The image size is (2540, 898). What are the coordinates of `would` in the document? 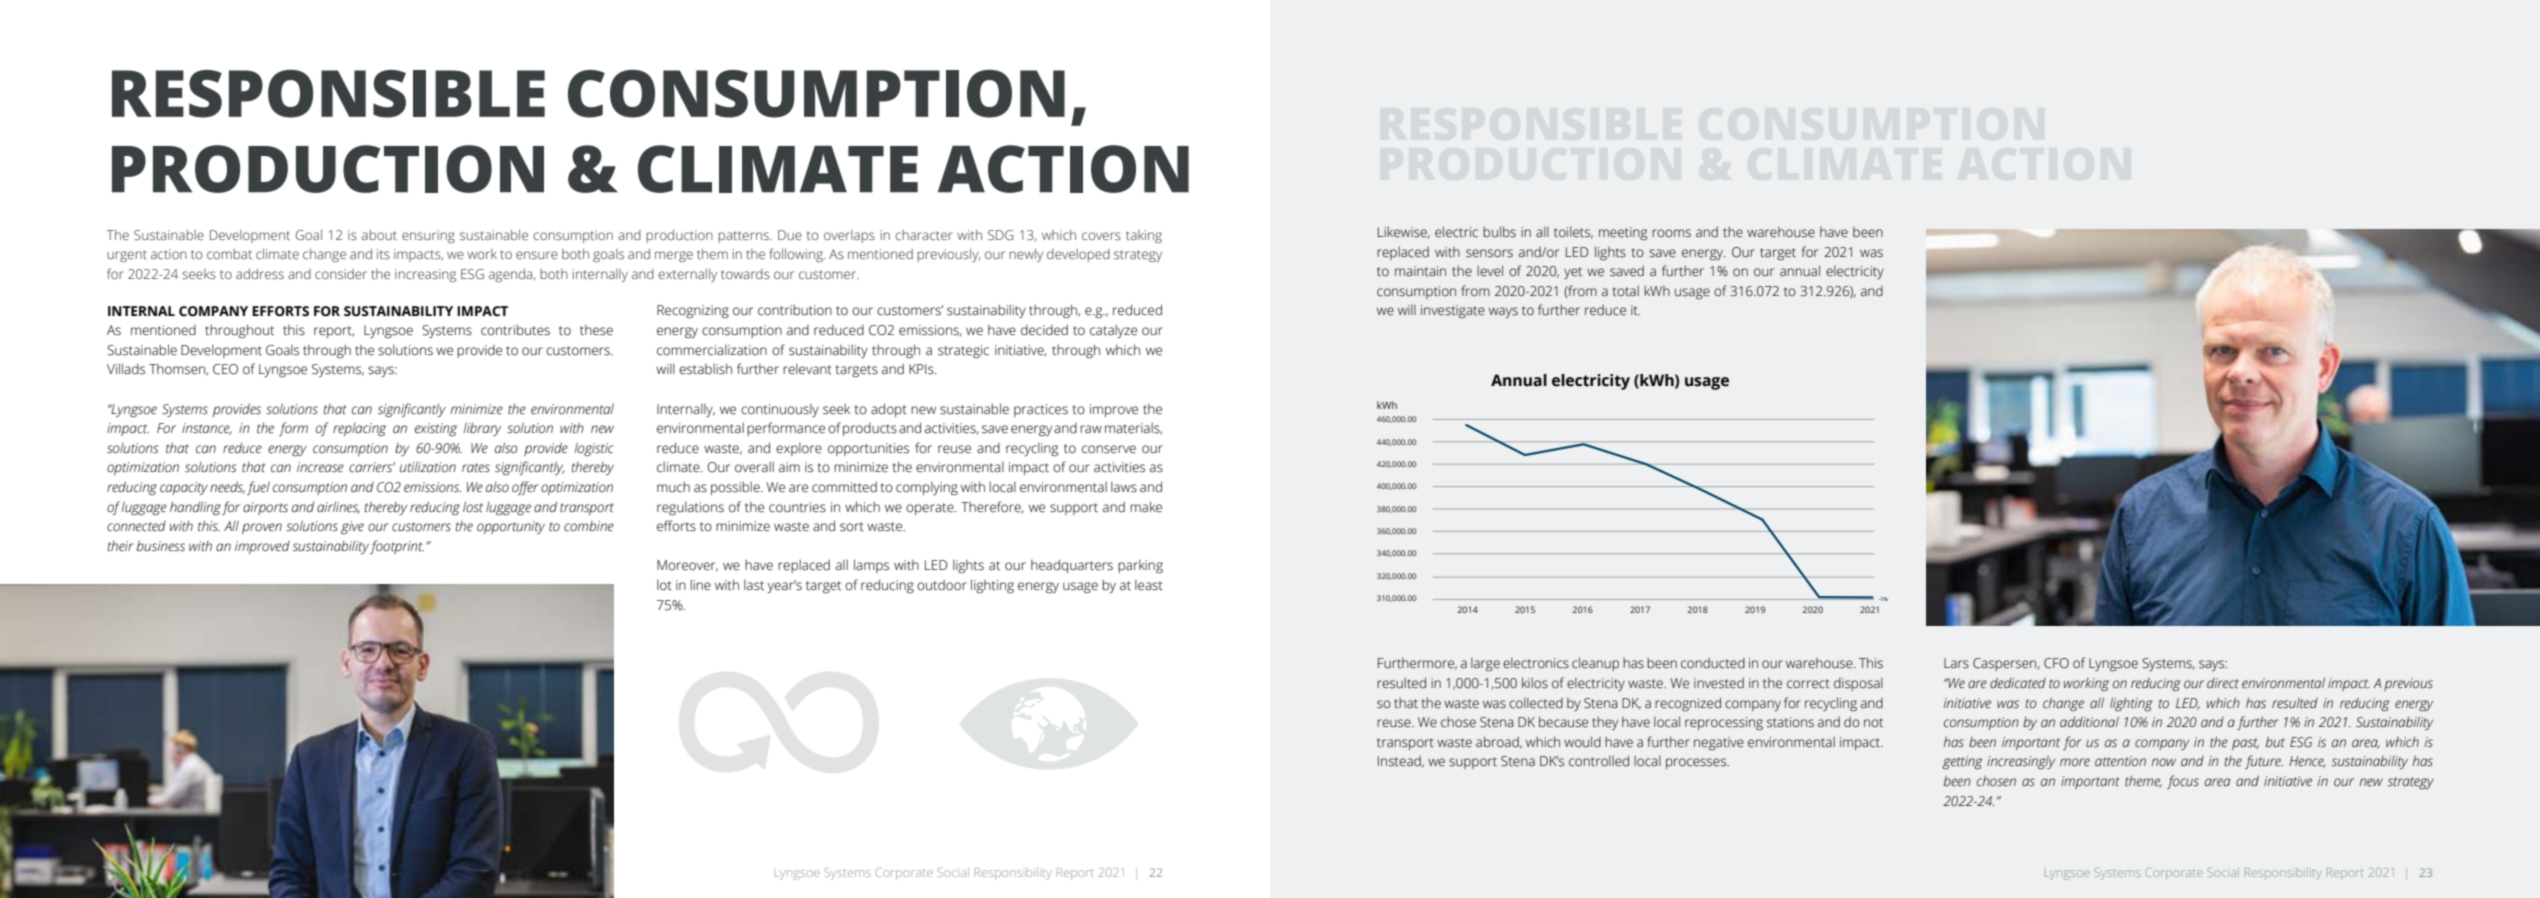 It's located at (1582, 742).
